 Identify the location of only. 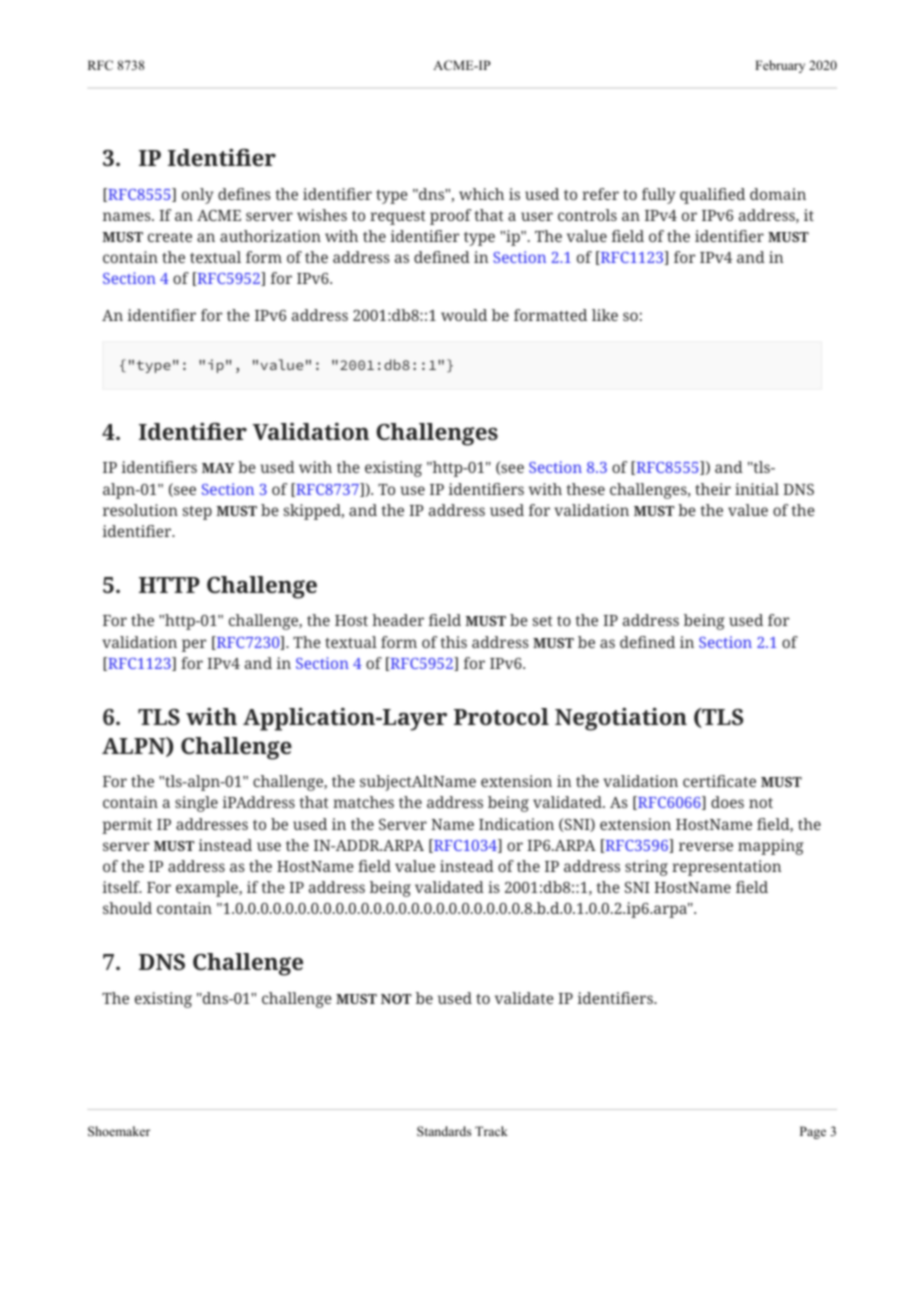
(197, 196).
